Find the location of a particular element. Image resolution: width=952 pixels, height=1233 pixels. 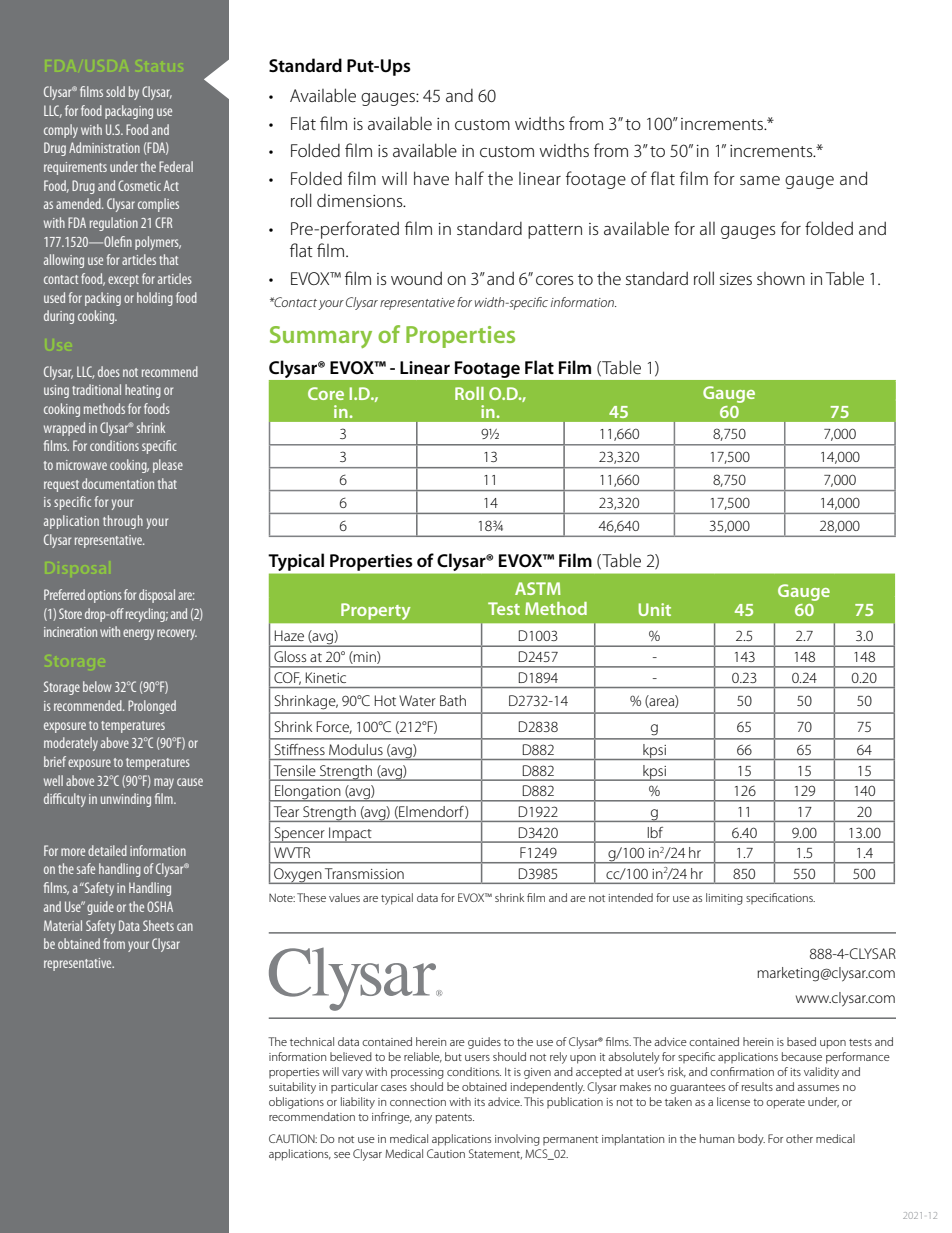

obligations is located at coordinates (296, 1103).
